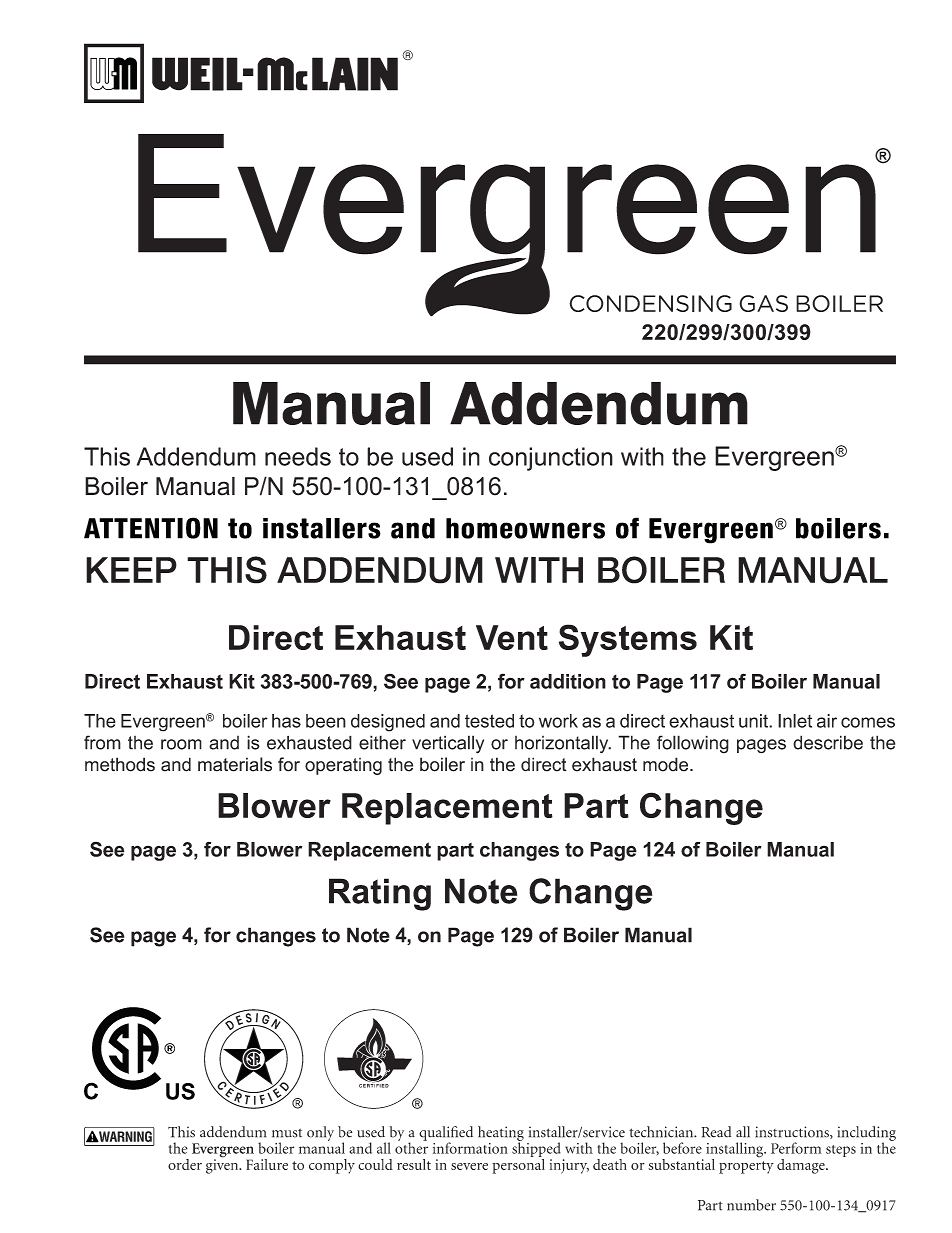 This screenshot has height=1233, width=952. Describe the element at coordinates (185, 1164) in the screenshot. I see `order` at that location.
